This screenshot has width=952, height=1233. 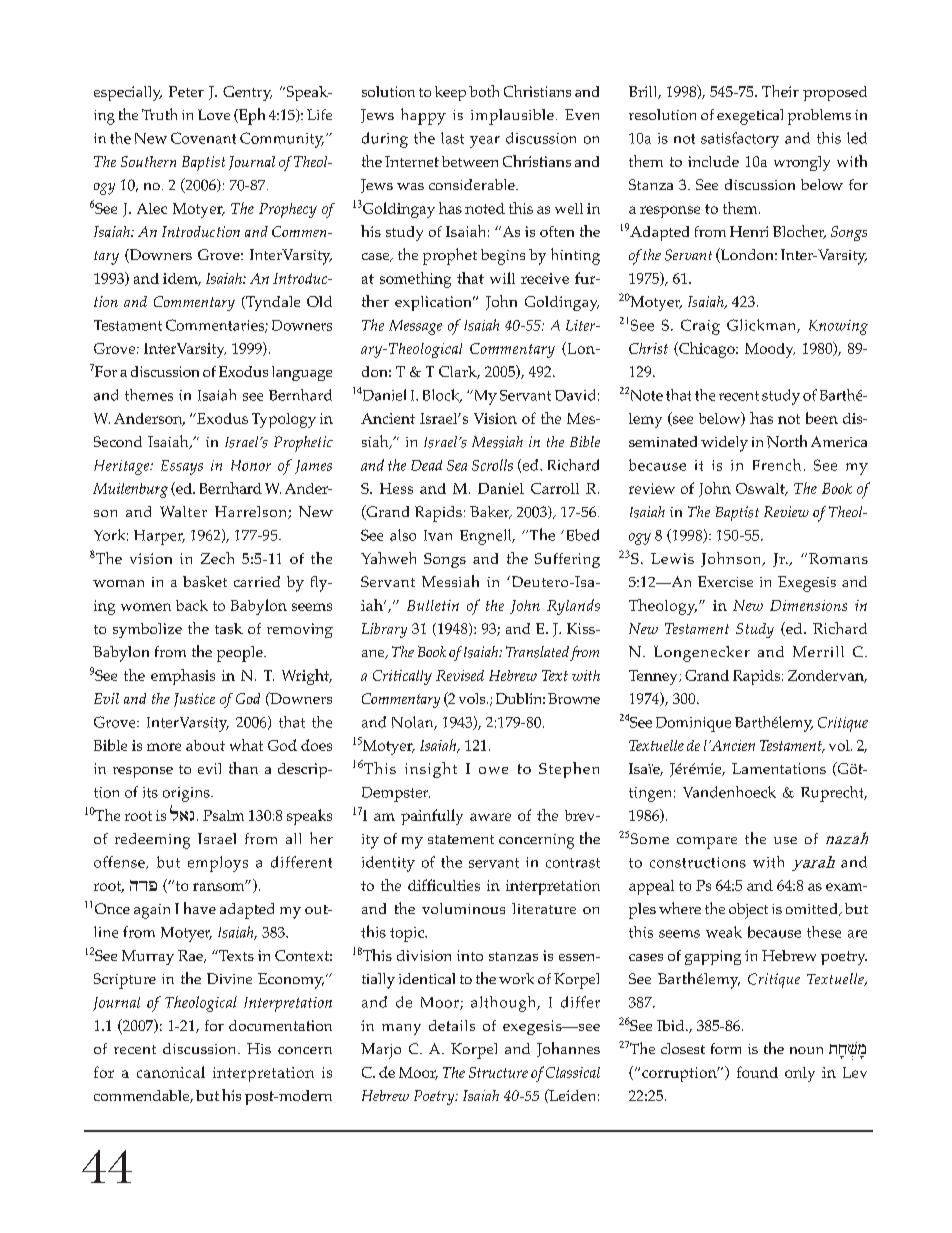 I want to click on implausible, so click(x=512, y=117).
